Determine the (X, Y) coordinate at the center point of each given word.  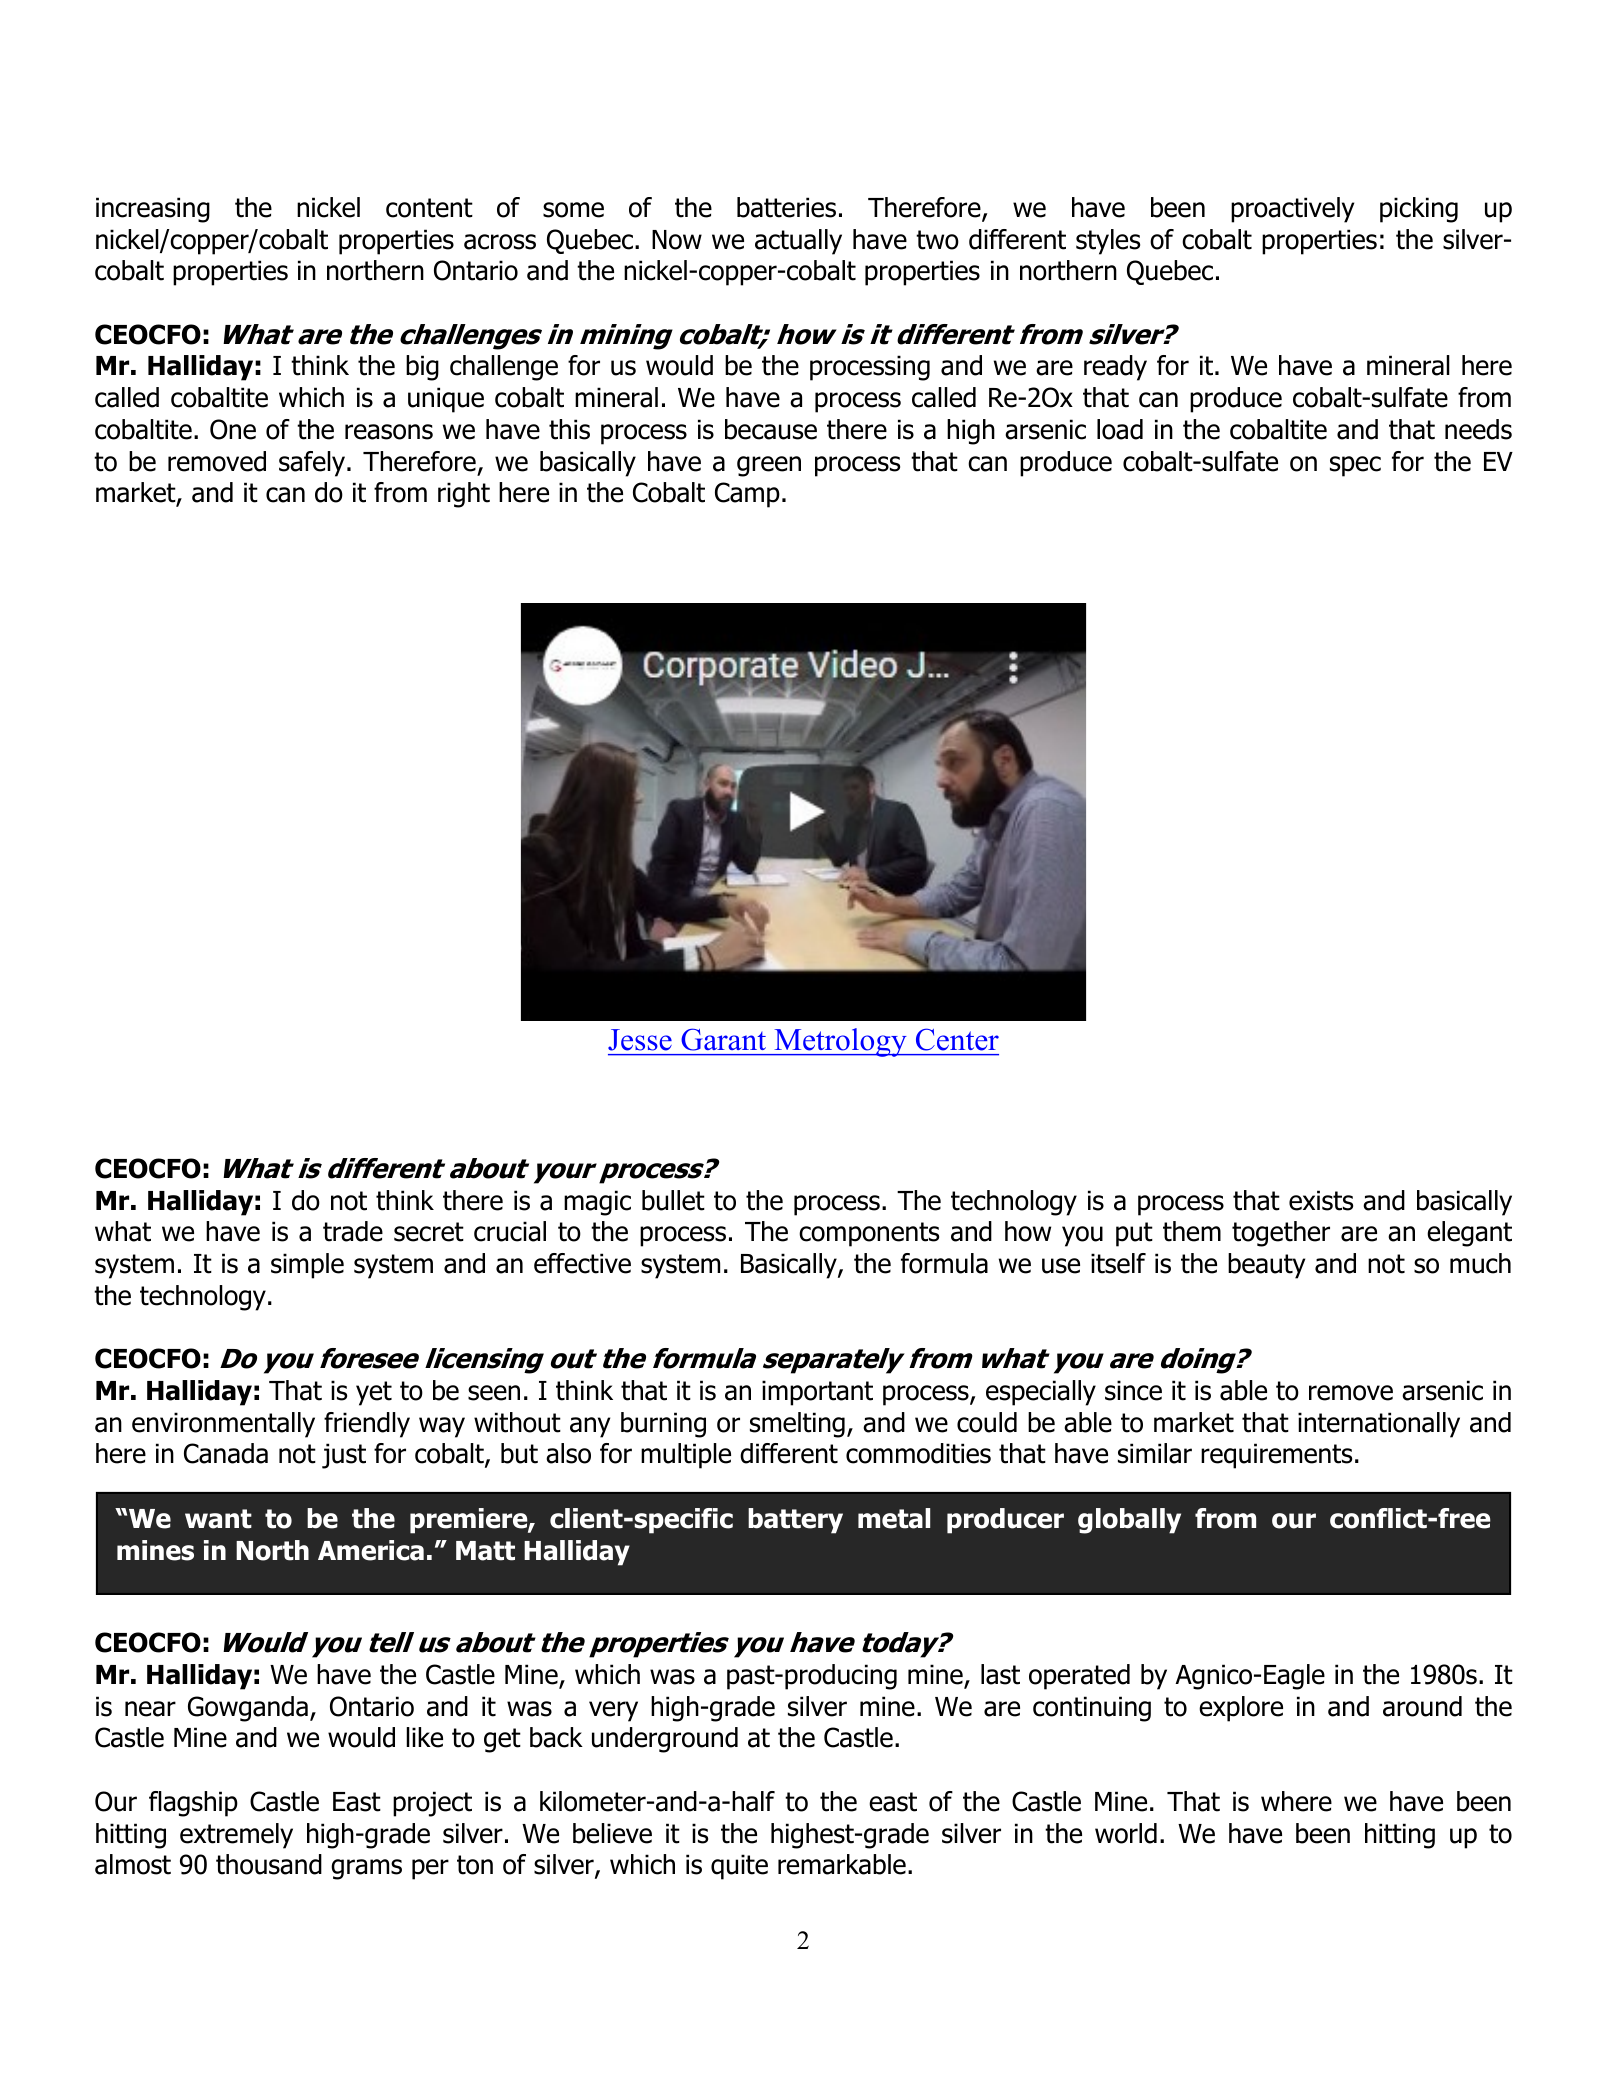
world (1126, 1833)
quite (739, 1867)
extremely (236, 1836)
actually (798, 242)
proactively (1292, 210)
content (429, 208)
